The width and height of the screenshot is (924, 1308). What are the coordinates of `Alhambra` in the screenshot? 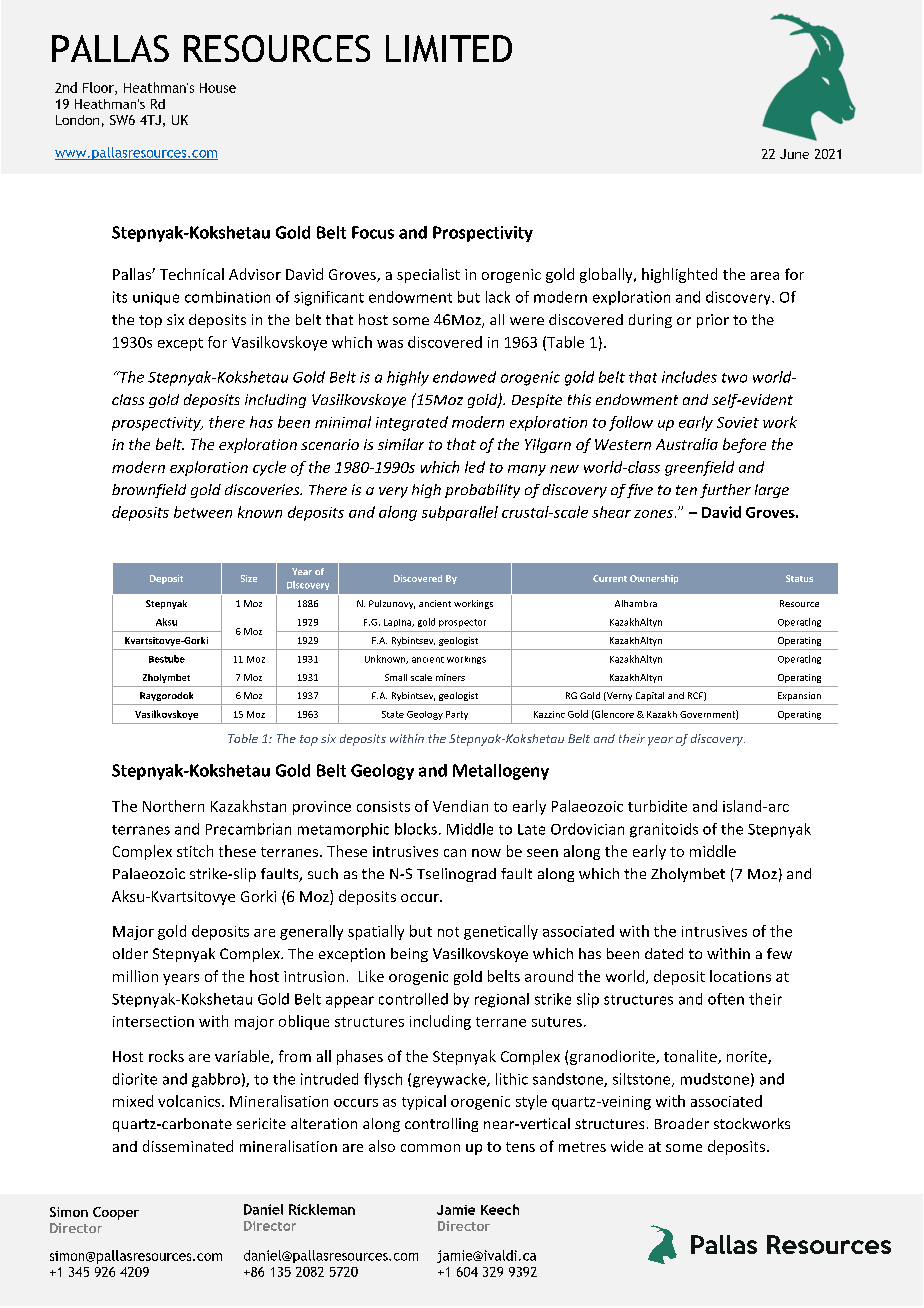 It's located at (636, 603).
